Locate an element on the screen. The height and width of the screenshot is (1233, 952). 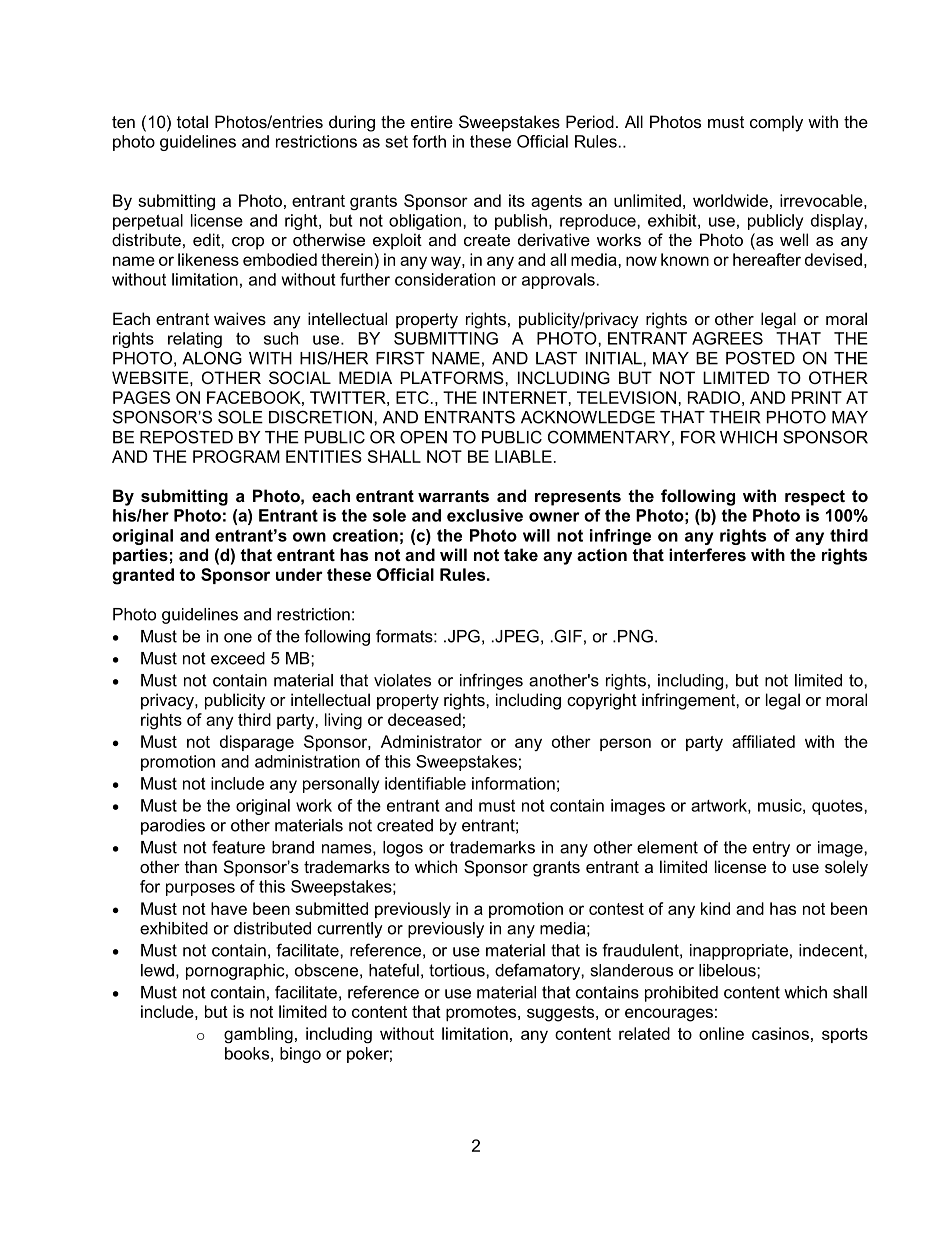
one is located at coordinates (238, 638).
